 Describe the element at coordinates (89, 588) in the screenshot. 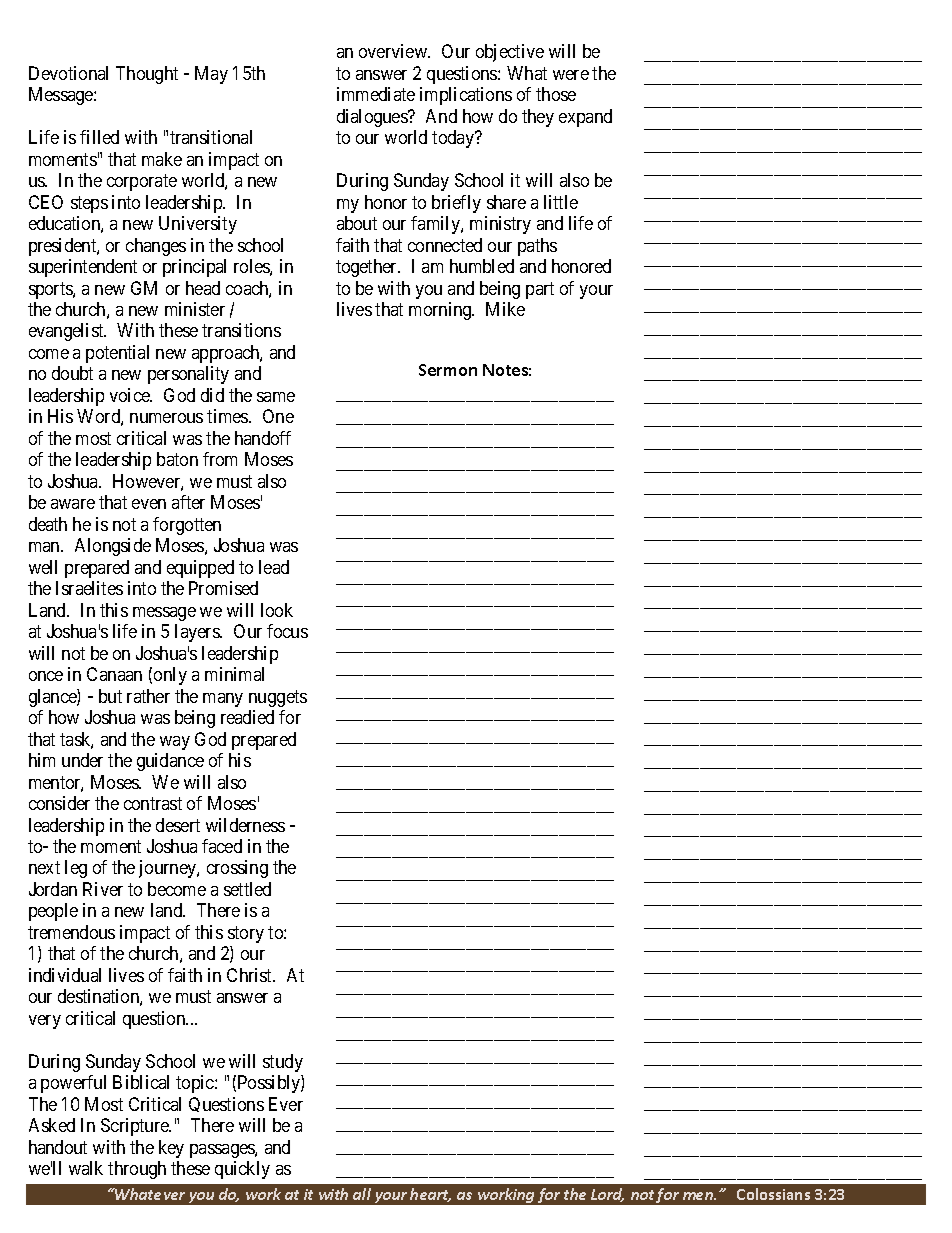

I see `Israelites` at that location.
